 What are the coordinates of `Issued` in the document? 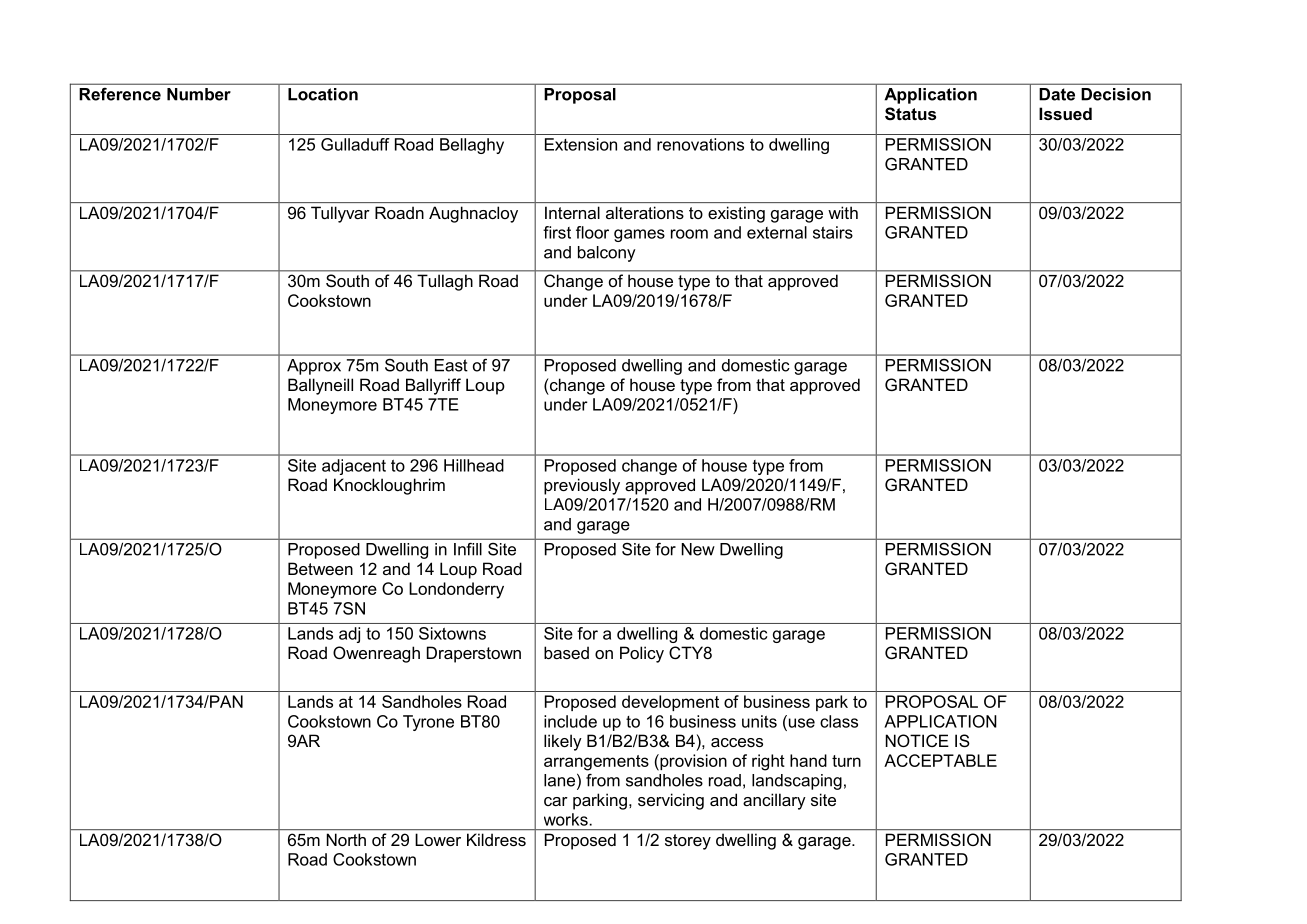 It's located at (1065, 113).
